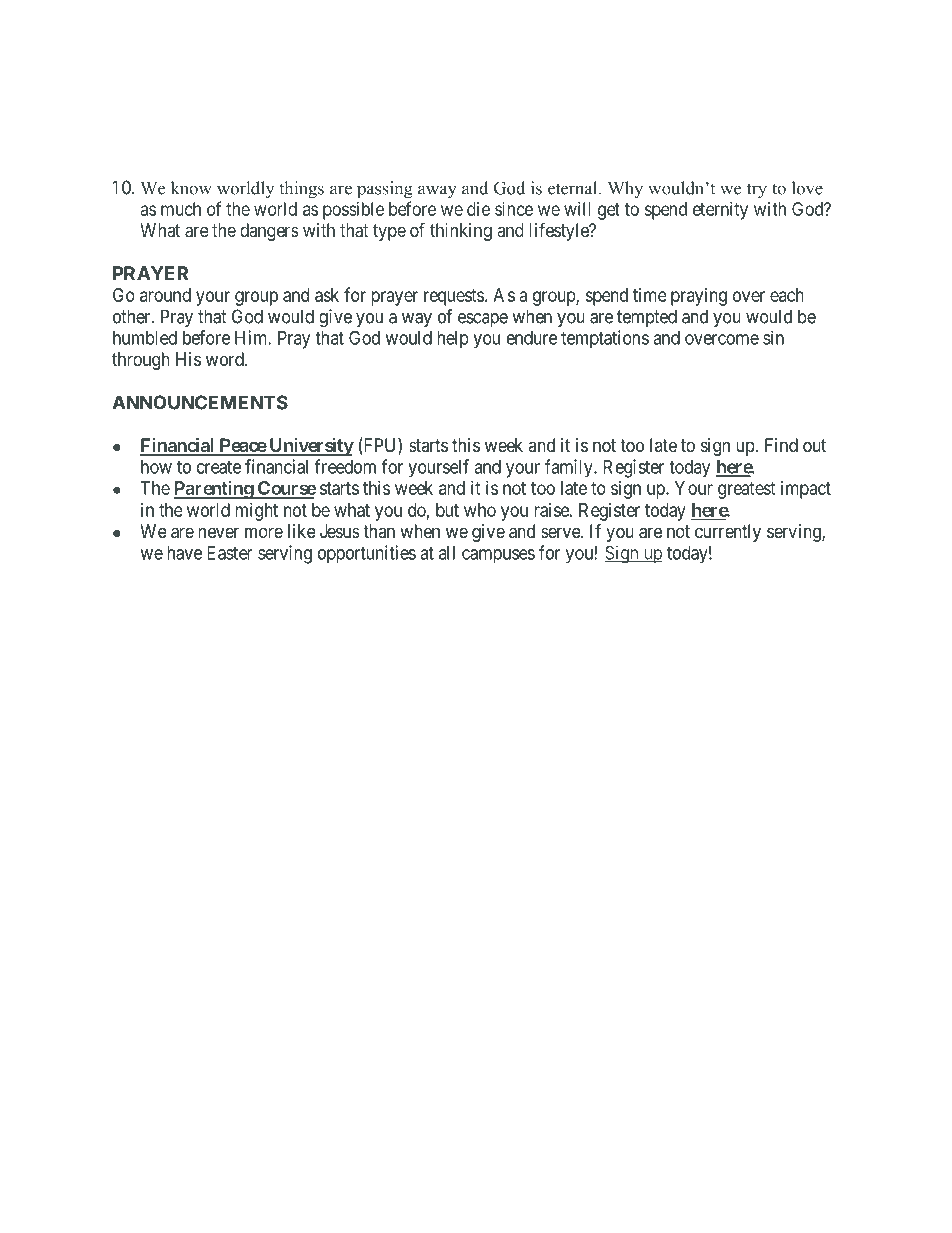 The height and width of the screenshot is (1233, 952). What do you see at coordinates (447, 553) in the screenshot?
I see `all` at bounding box center [447, 553].
